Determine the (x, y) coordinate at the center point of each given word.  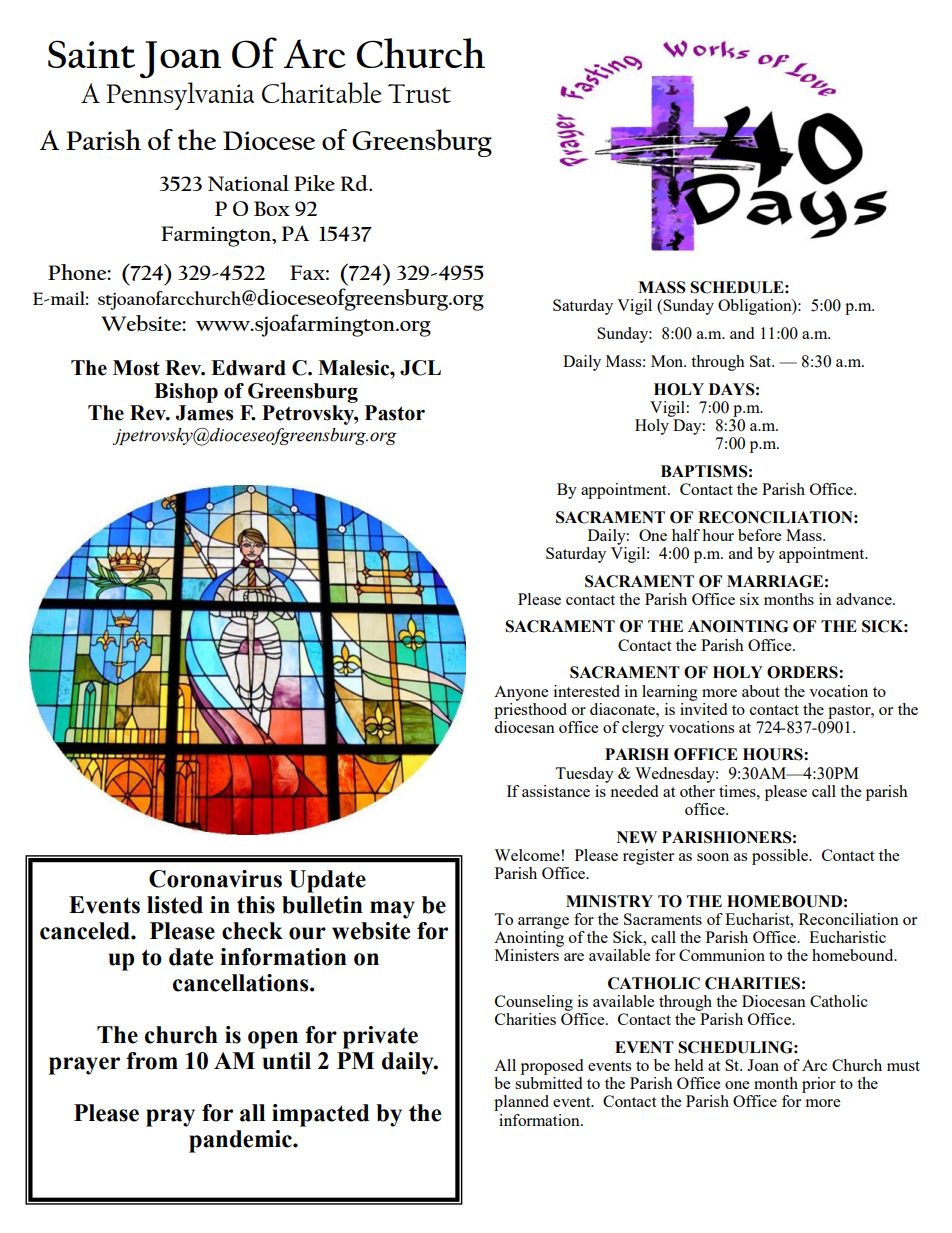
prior (819, 1085)
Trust (419, 93)
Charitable (322, 93)
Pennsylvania (180, 96)
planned (521, 1103)
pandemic (241, 1141)
